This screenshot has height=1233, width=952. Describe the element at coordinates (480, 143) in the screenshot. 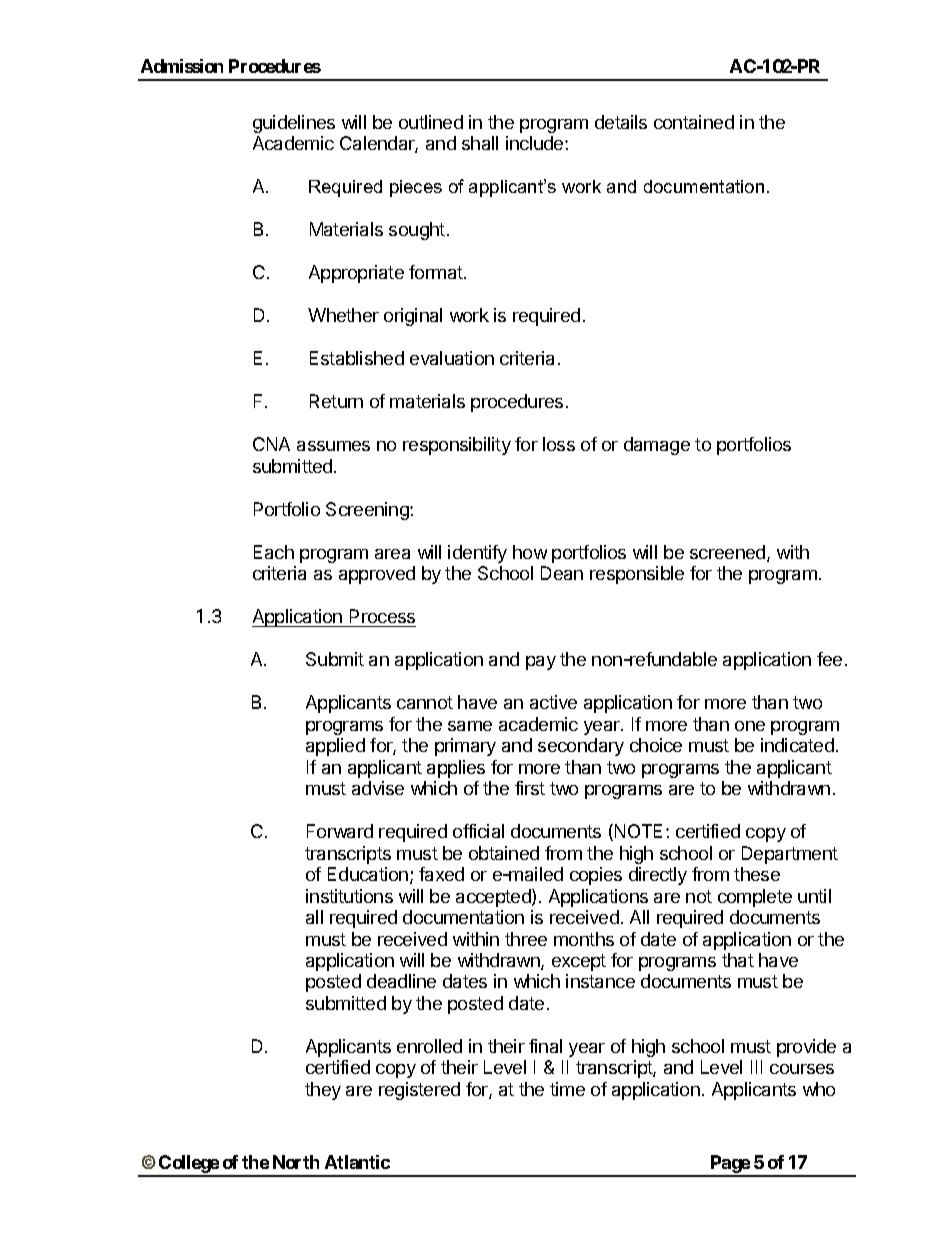

I see `shall` at that location.
